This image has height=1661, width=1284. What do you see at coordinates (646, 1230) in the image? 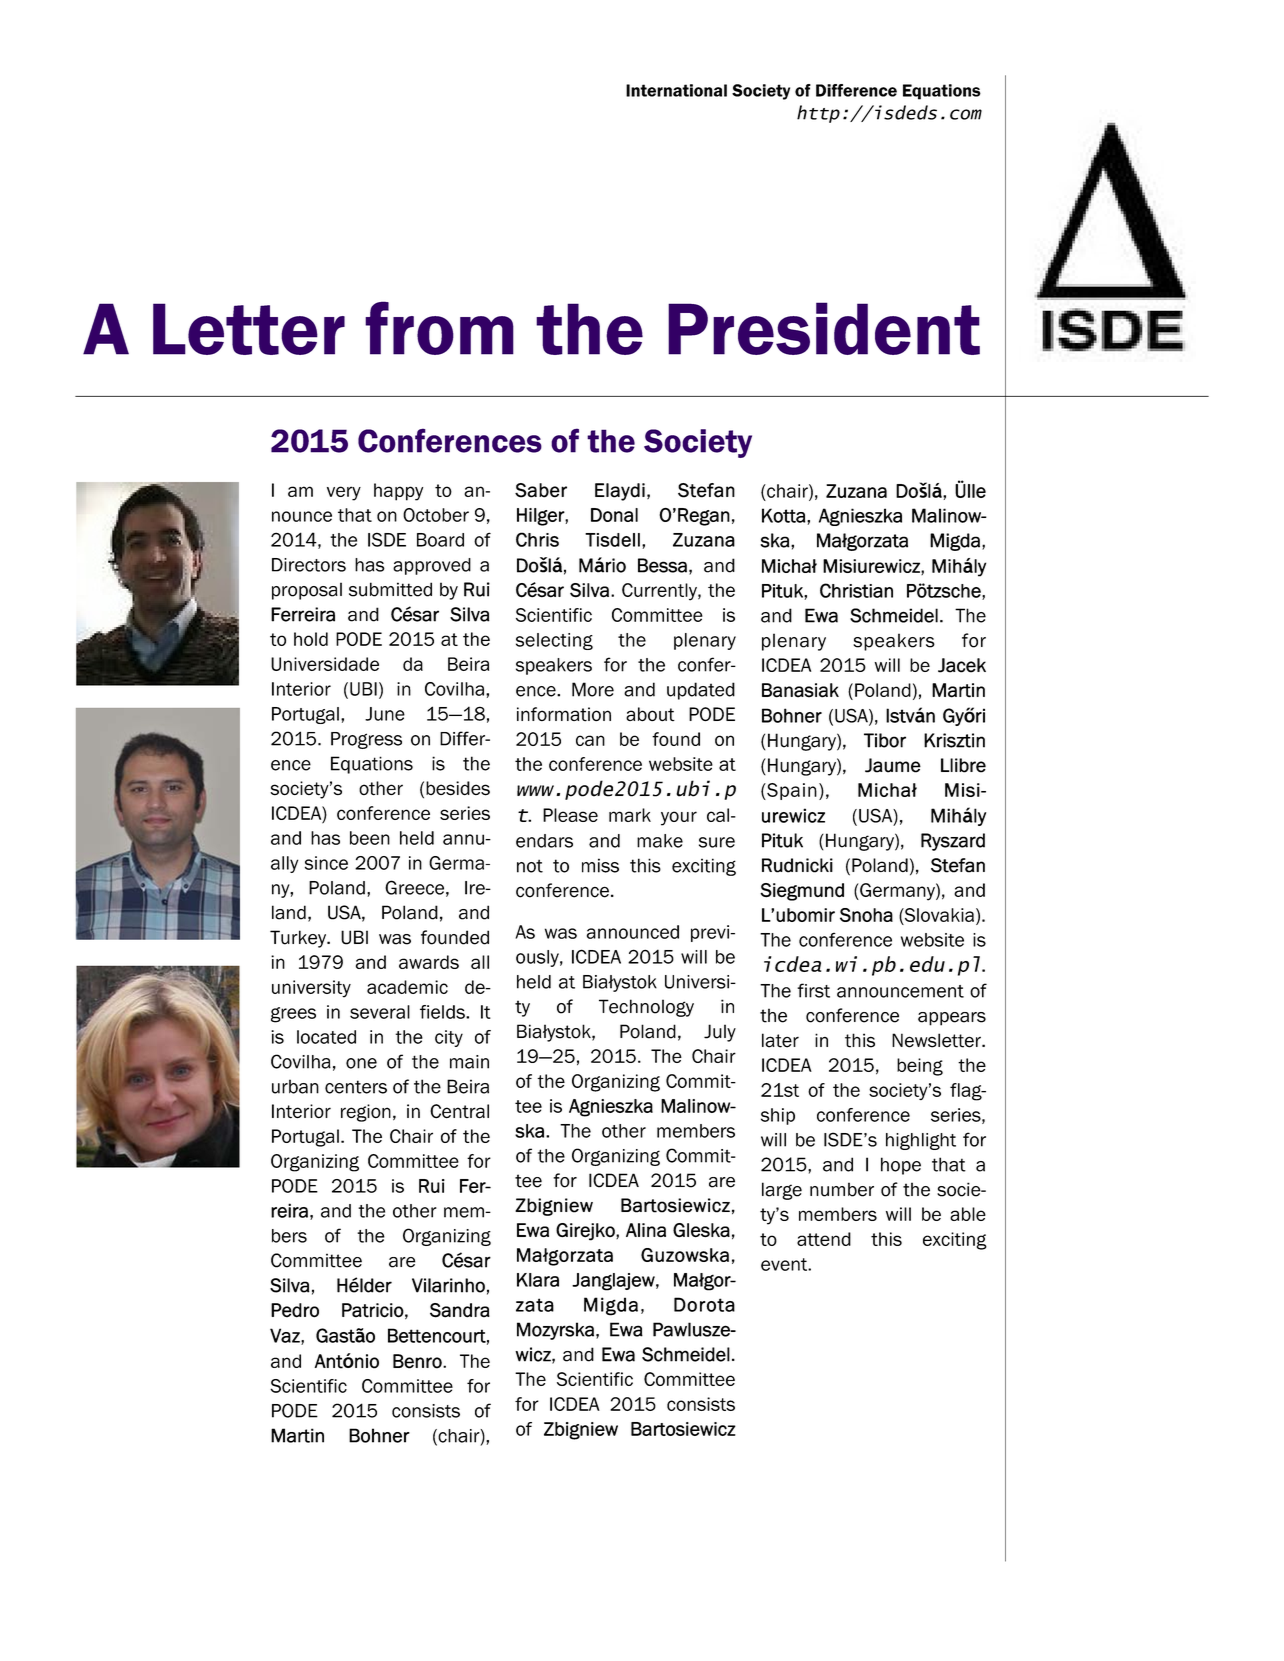
I see `Alina` at bounding box center [646, 1230].
